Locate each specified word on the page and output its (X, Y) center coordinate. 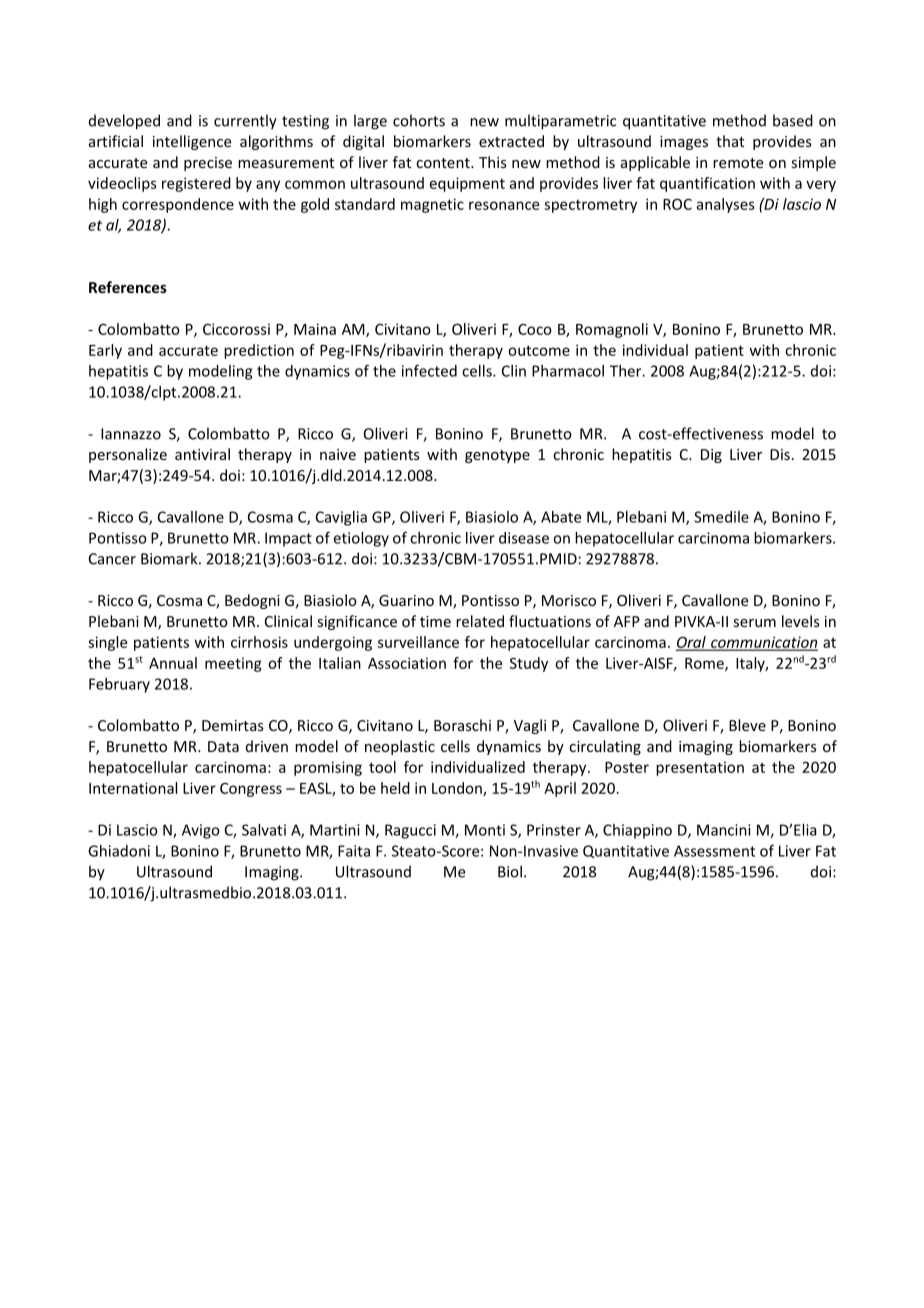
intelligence (192, 142)
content (444, 163)
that (730, 141)
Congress (251, 790)
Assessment (714, 851)
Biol (510, 871)
